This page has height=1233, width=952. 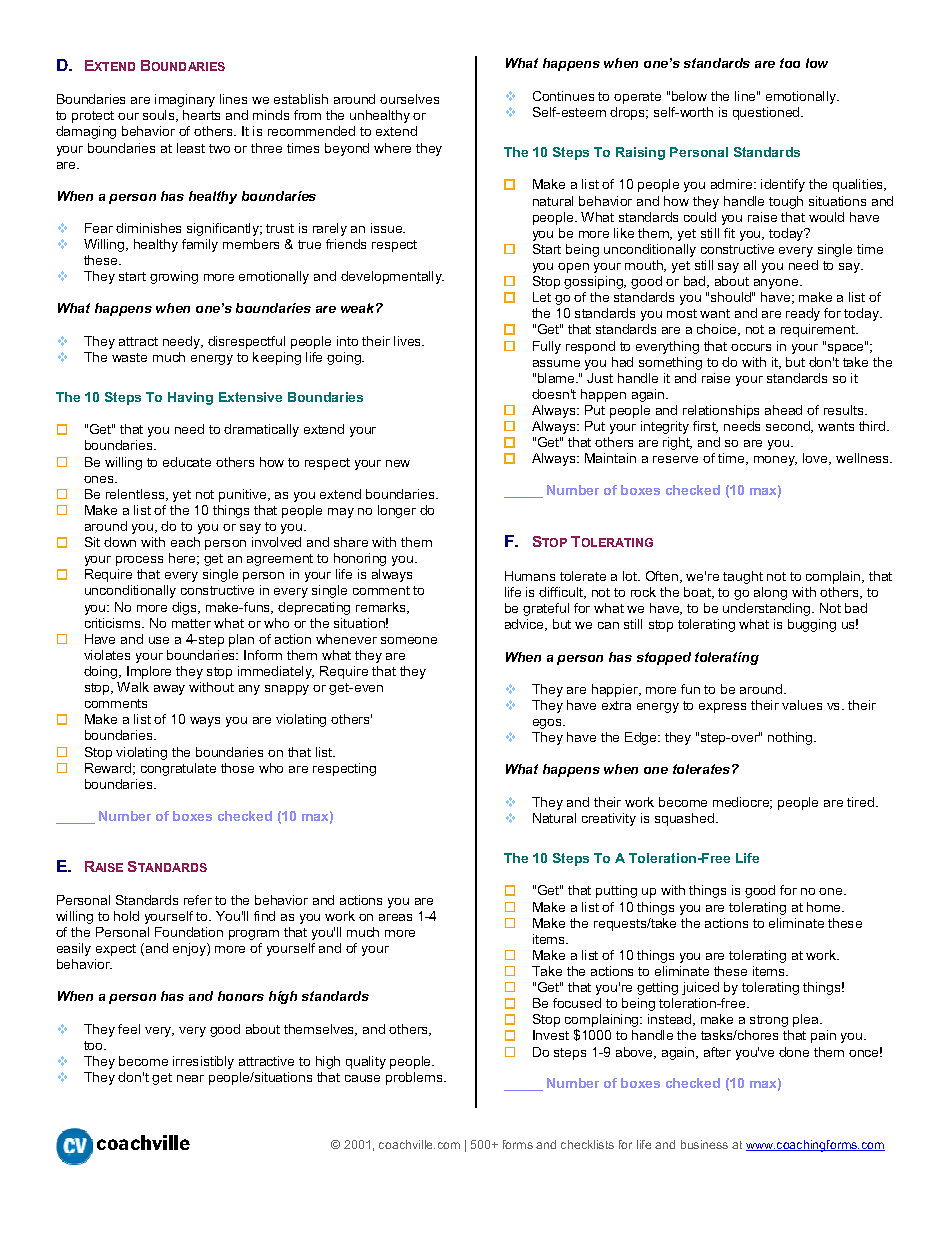 What do you see at coordinates (160, 116) in the page?
I see `souls` at bounding box center [160, 116].
